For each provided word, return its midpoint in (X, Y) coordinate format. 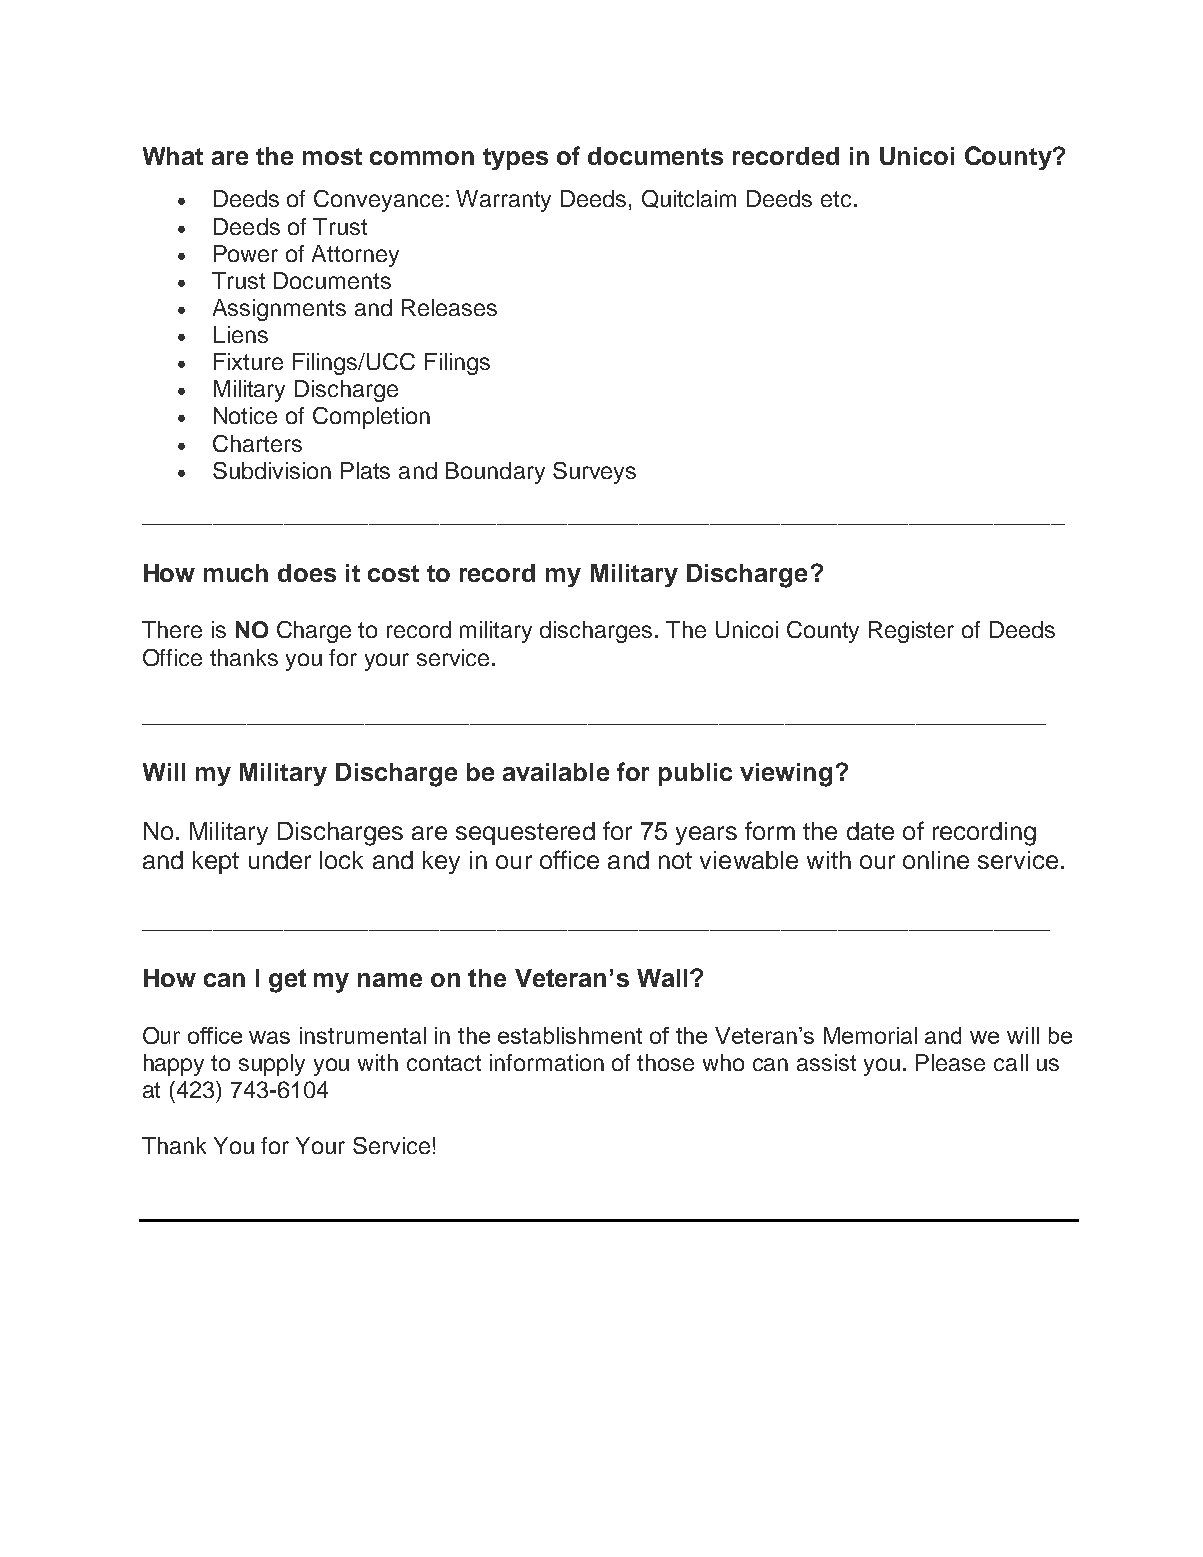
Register (911, 632)
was (269, 1037)
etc (836, 199)
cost (393, 573)
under (280, 860)
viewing (786, 775)
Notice (245, 415)
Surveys (594, 473)
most (332, 156)
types (515, 159)
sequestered (525, 833)
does (307, 573)
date (870, 831)
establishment (570, 1035)
